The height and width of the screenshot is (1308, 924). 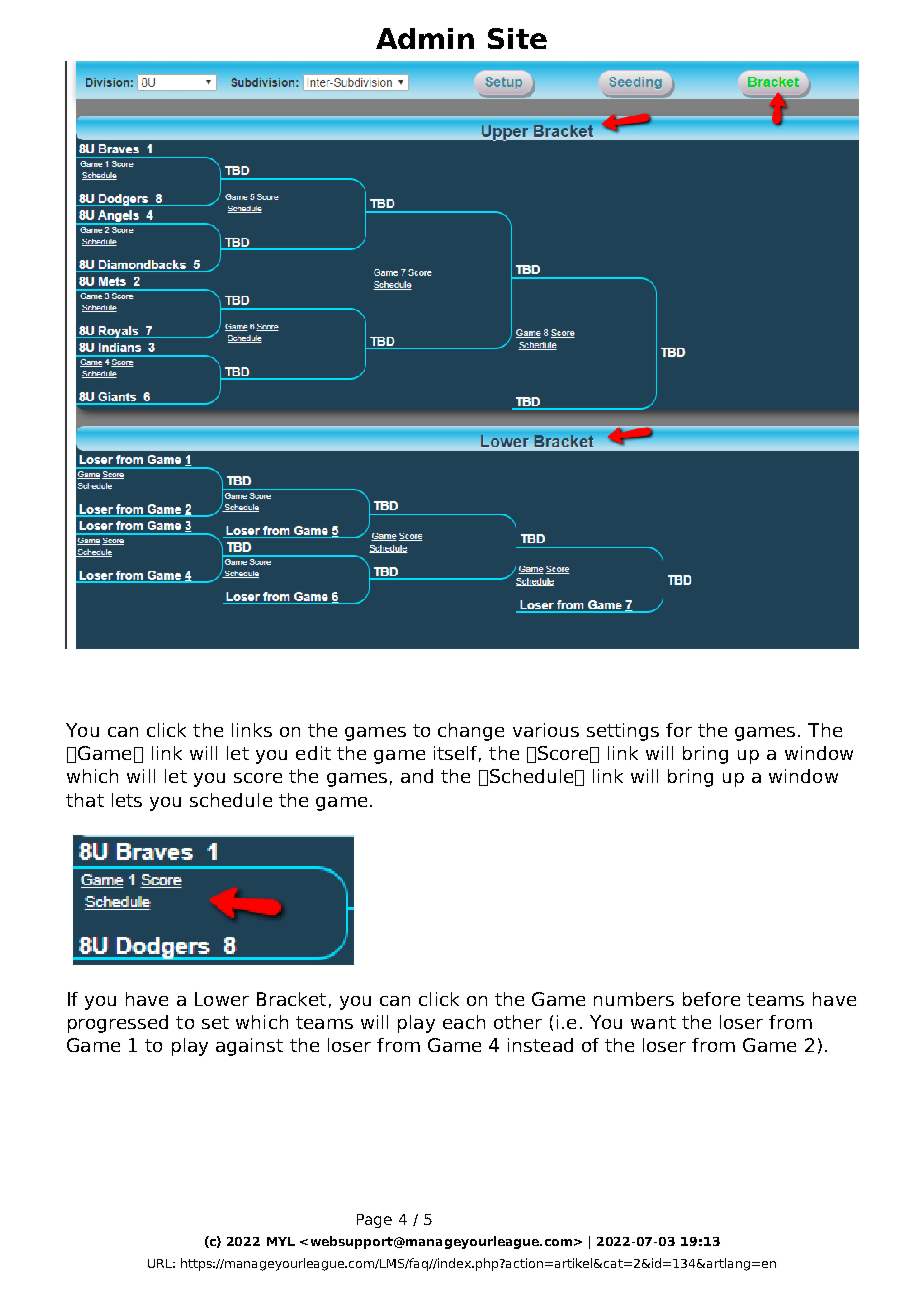 I want to click on lets, so click(x=127, y=800).
